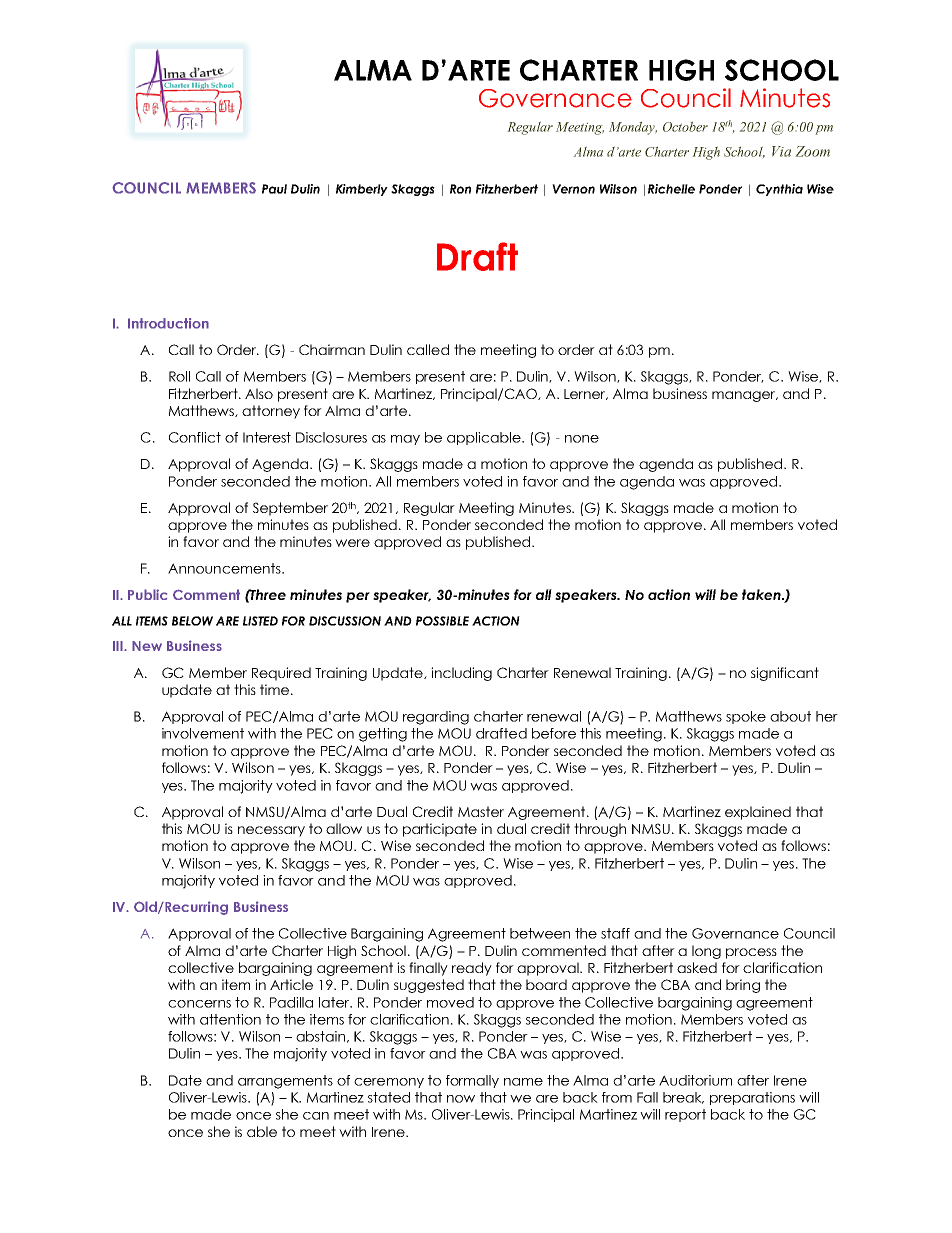 This image has width=952, height=1233. I want to click on may, so click(405, 440).
